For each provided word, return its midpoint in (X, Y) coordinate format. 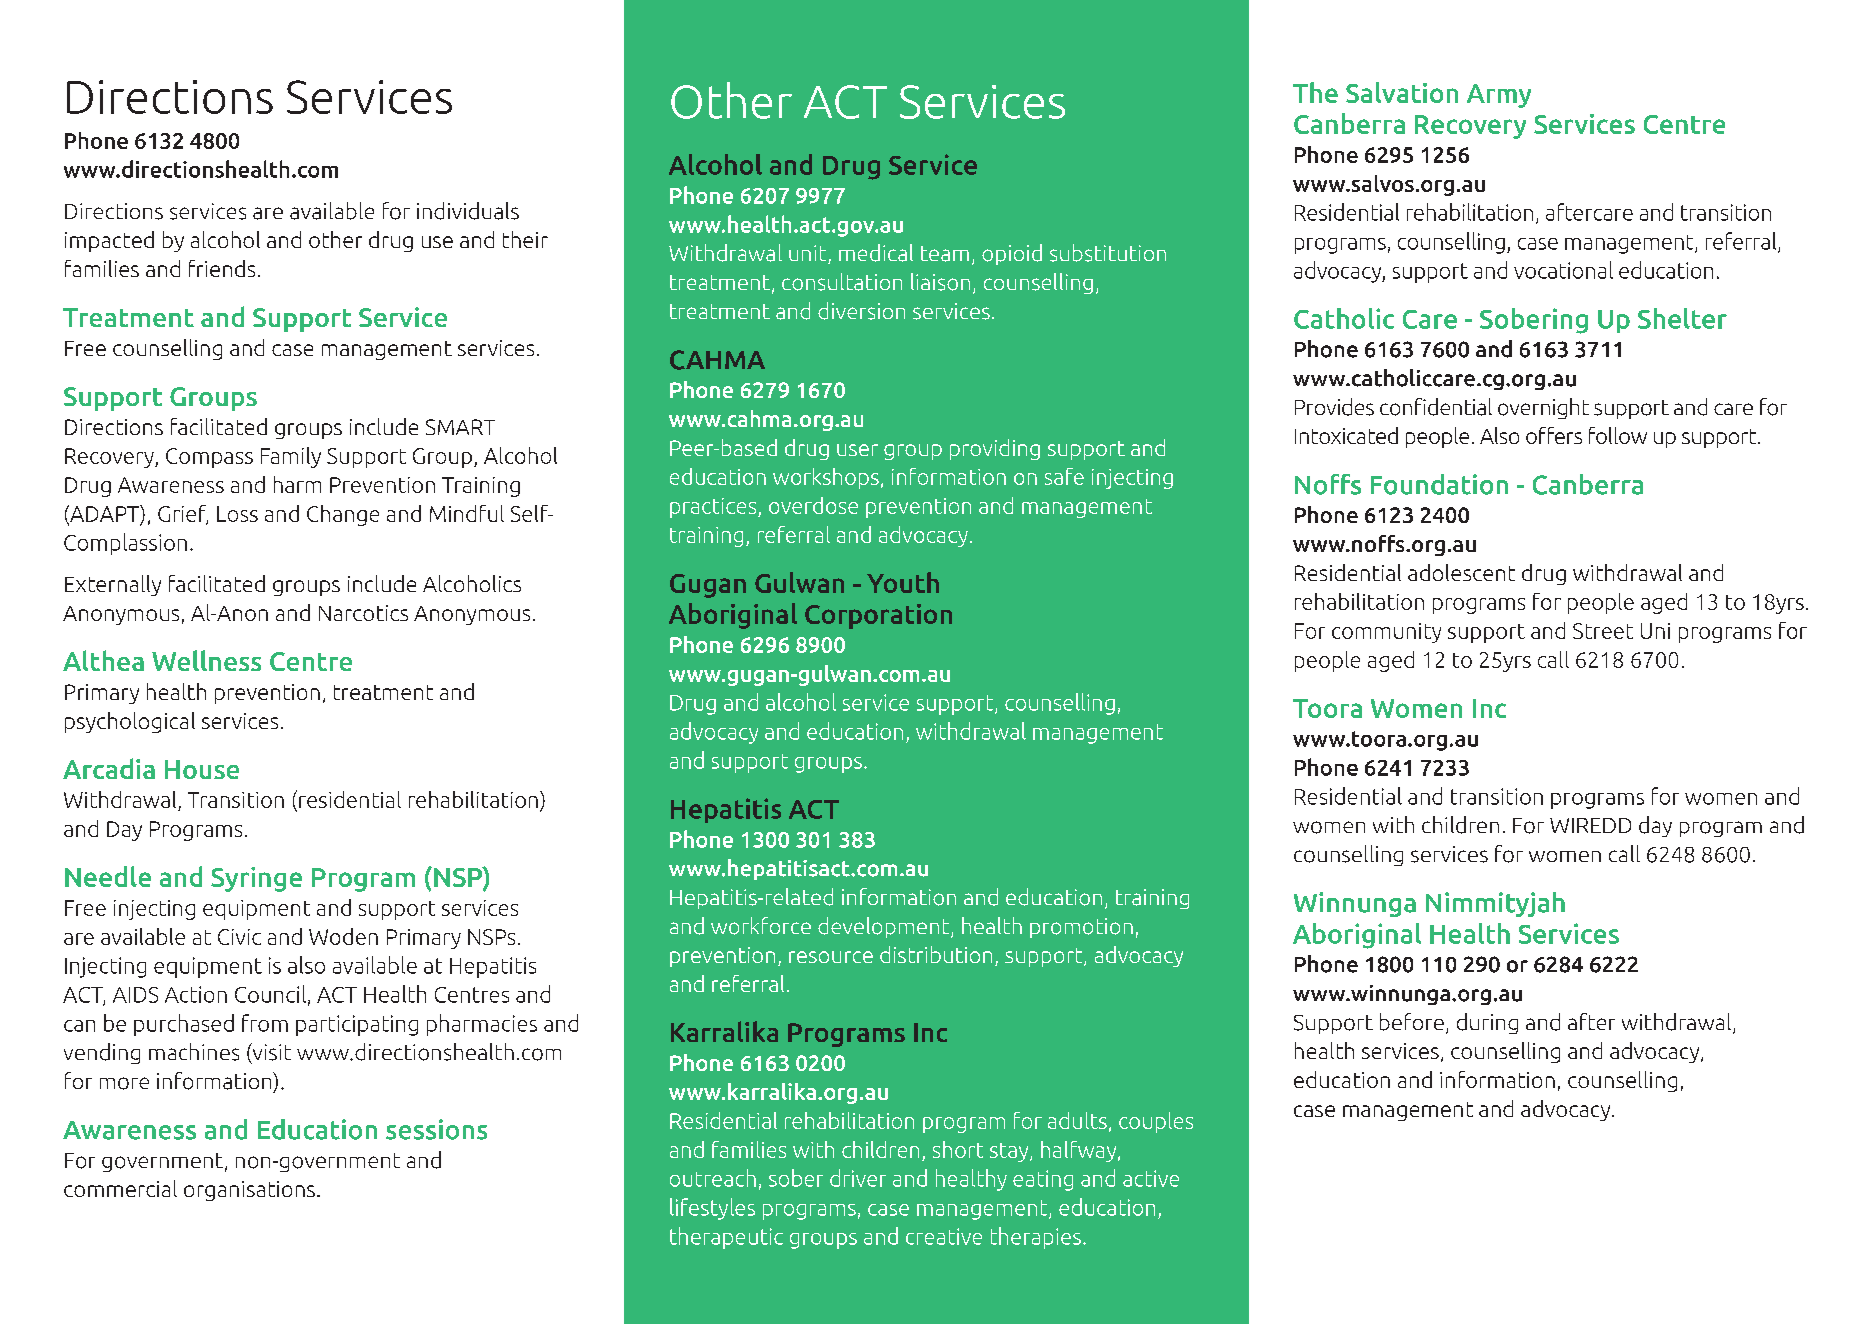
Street (1603, 631)
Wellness (206, 660)
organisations (249, 1191)
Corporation (878, 616)
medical (876, 253)
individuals (468, 211)
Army (1499, 96)
